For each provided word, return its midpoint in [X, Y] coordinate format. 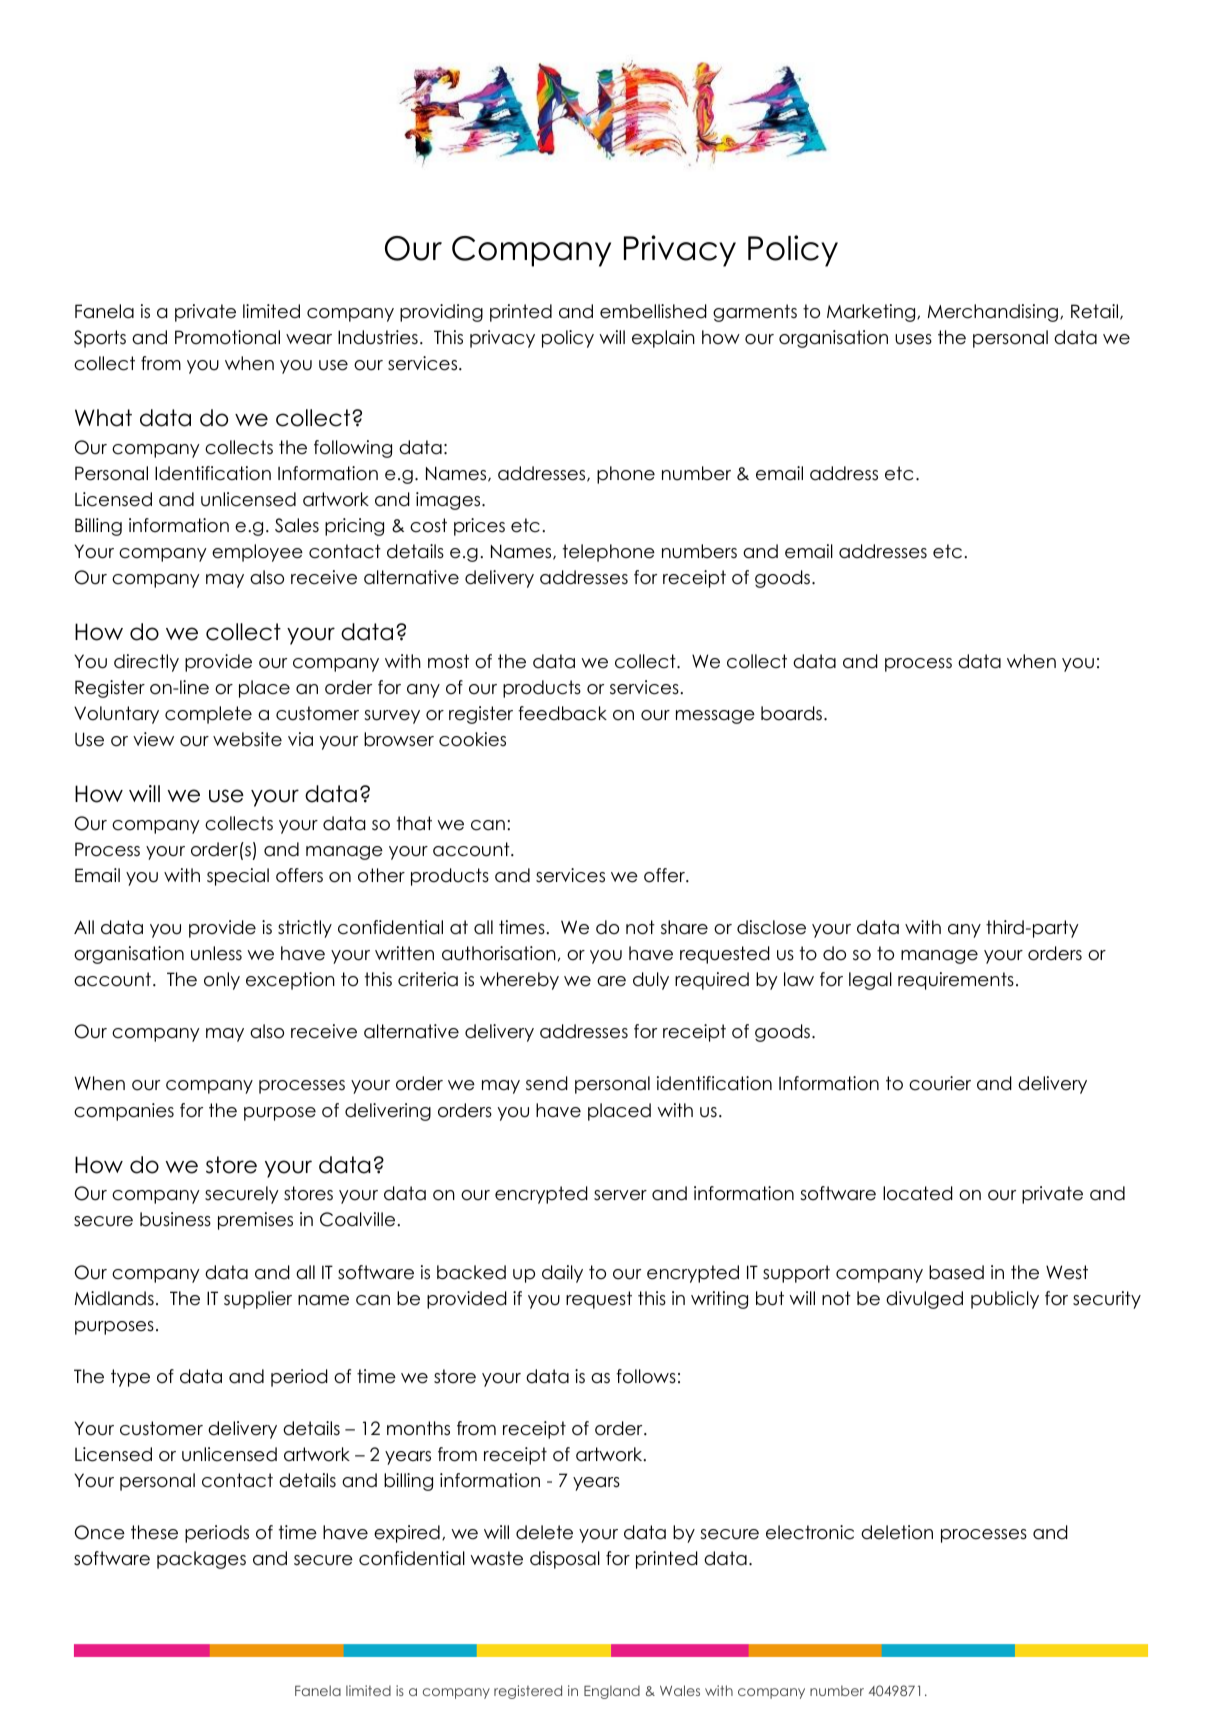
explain [663, 339]
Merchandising [993, 313]
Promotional [227, 337]
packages [201, 1560]
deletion [897, 1532]
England [612, 1692]
